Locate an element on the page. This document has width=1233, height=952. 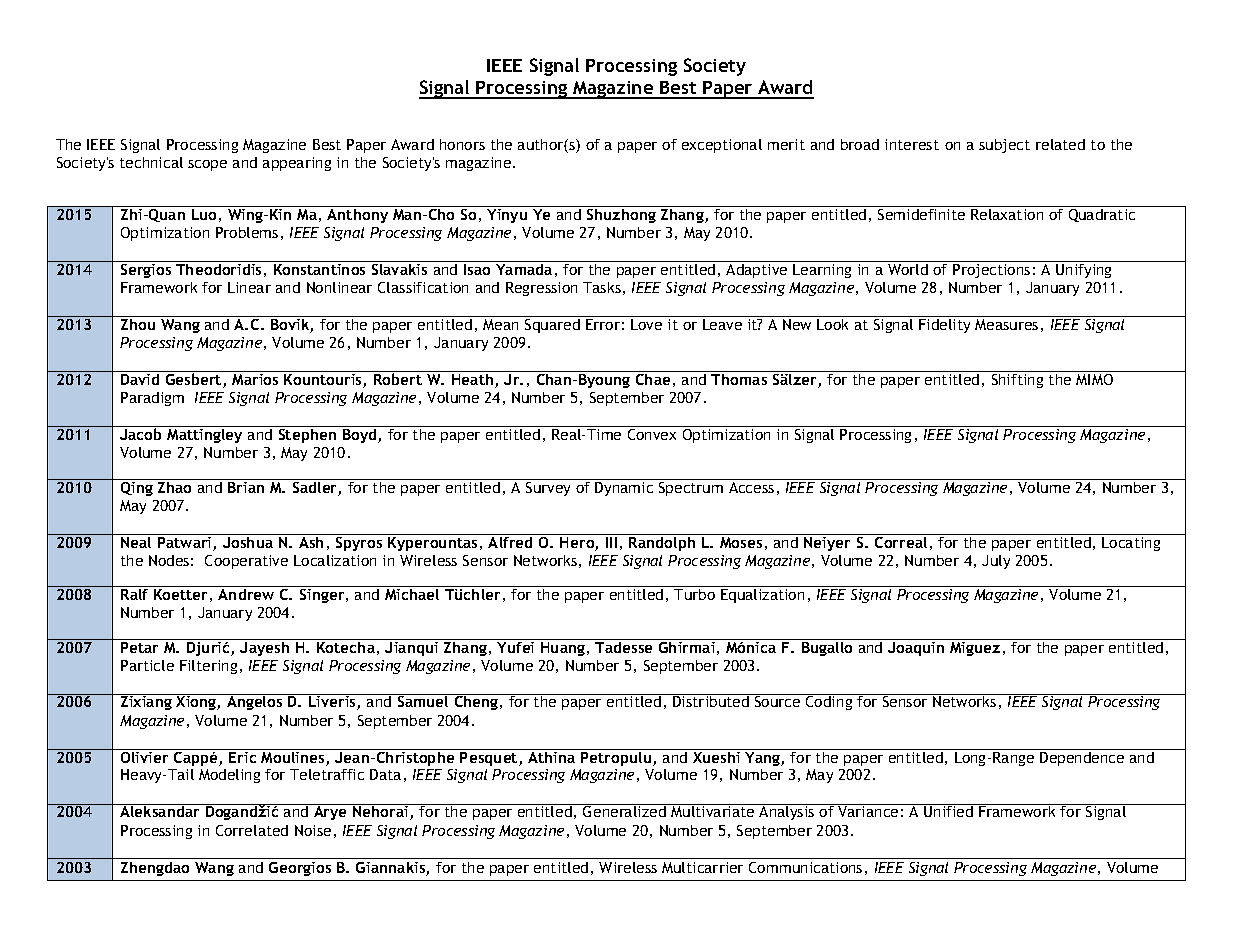
Brian is located at coordinates (246, 486).
